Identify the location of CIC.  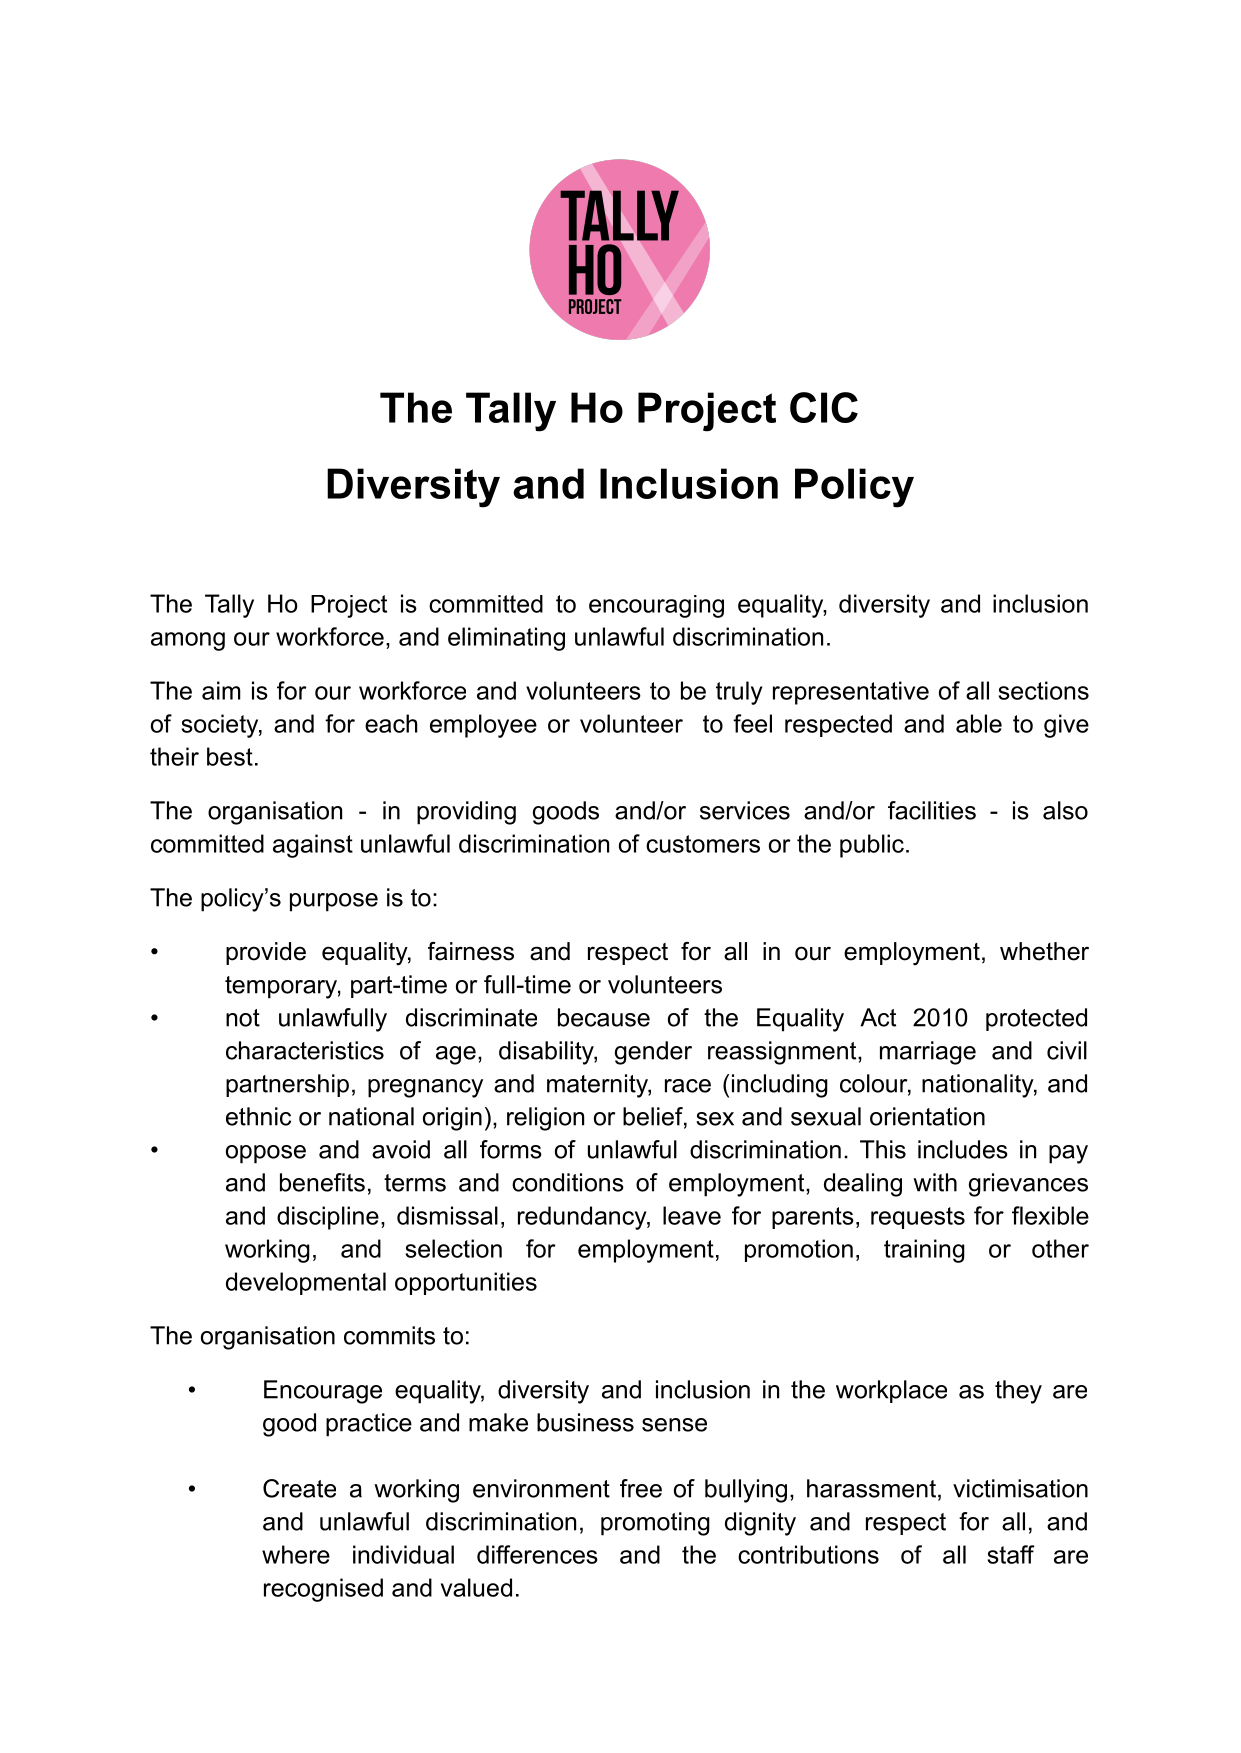
(824, 407).
